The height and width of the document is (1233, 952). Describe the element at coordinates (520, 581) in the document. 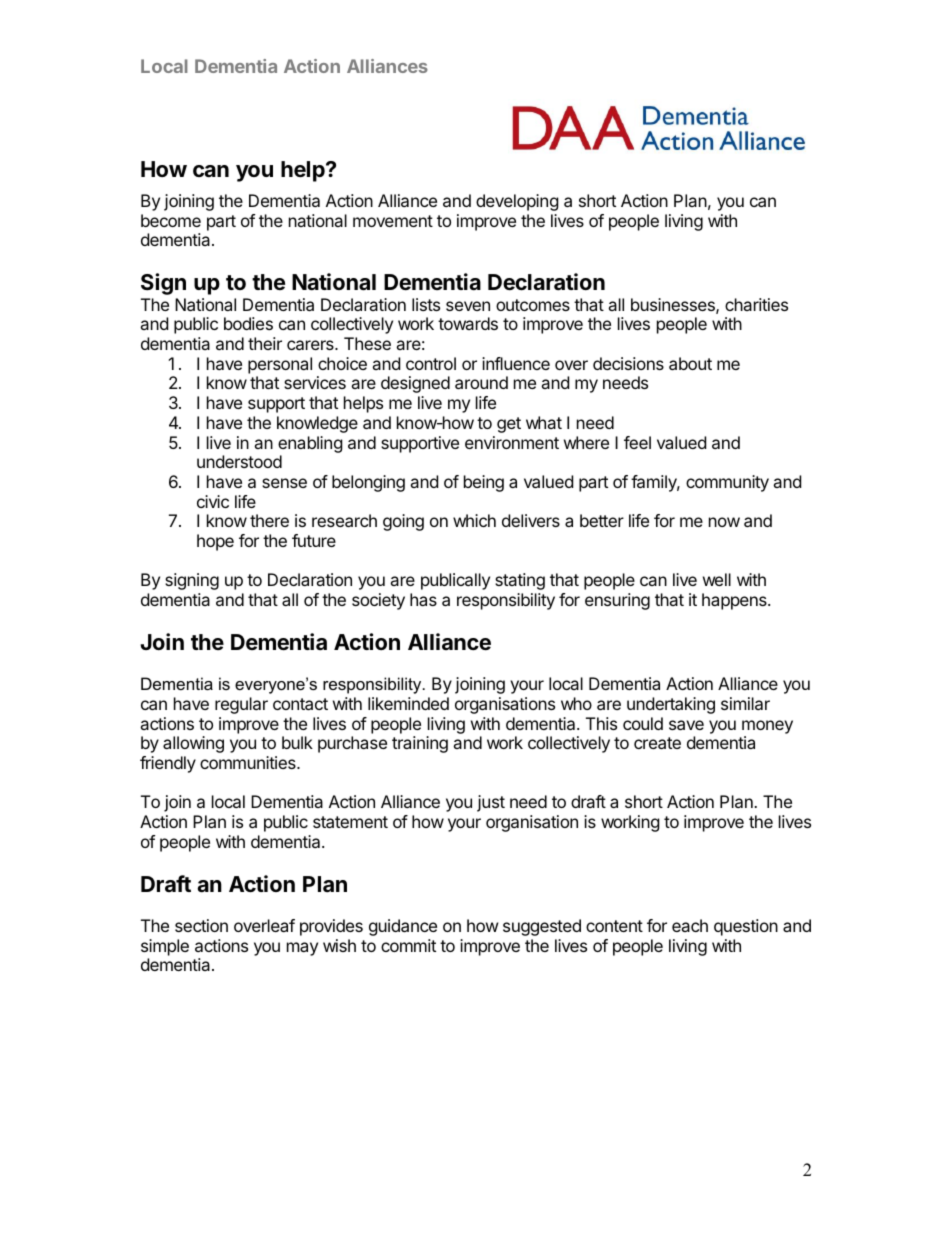

I see `stating` at that location.
